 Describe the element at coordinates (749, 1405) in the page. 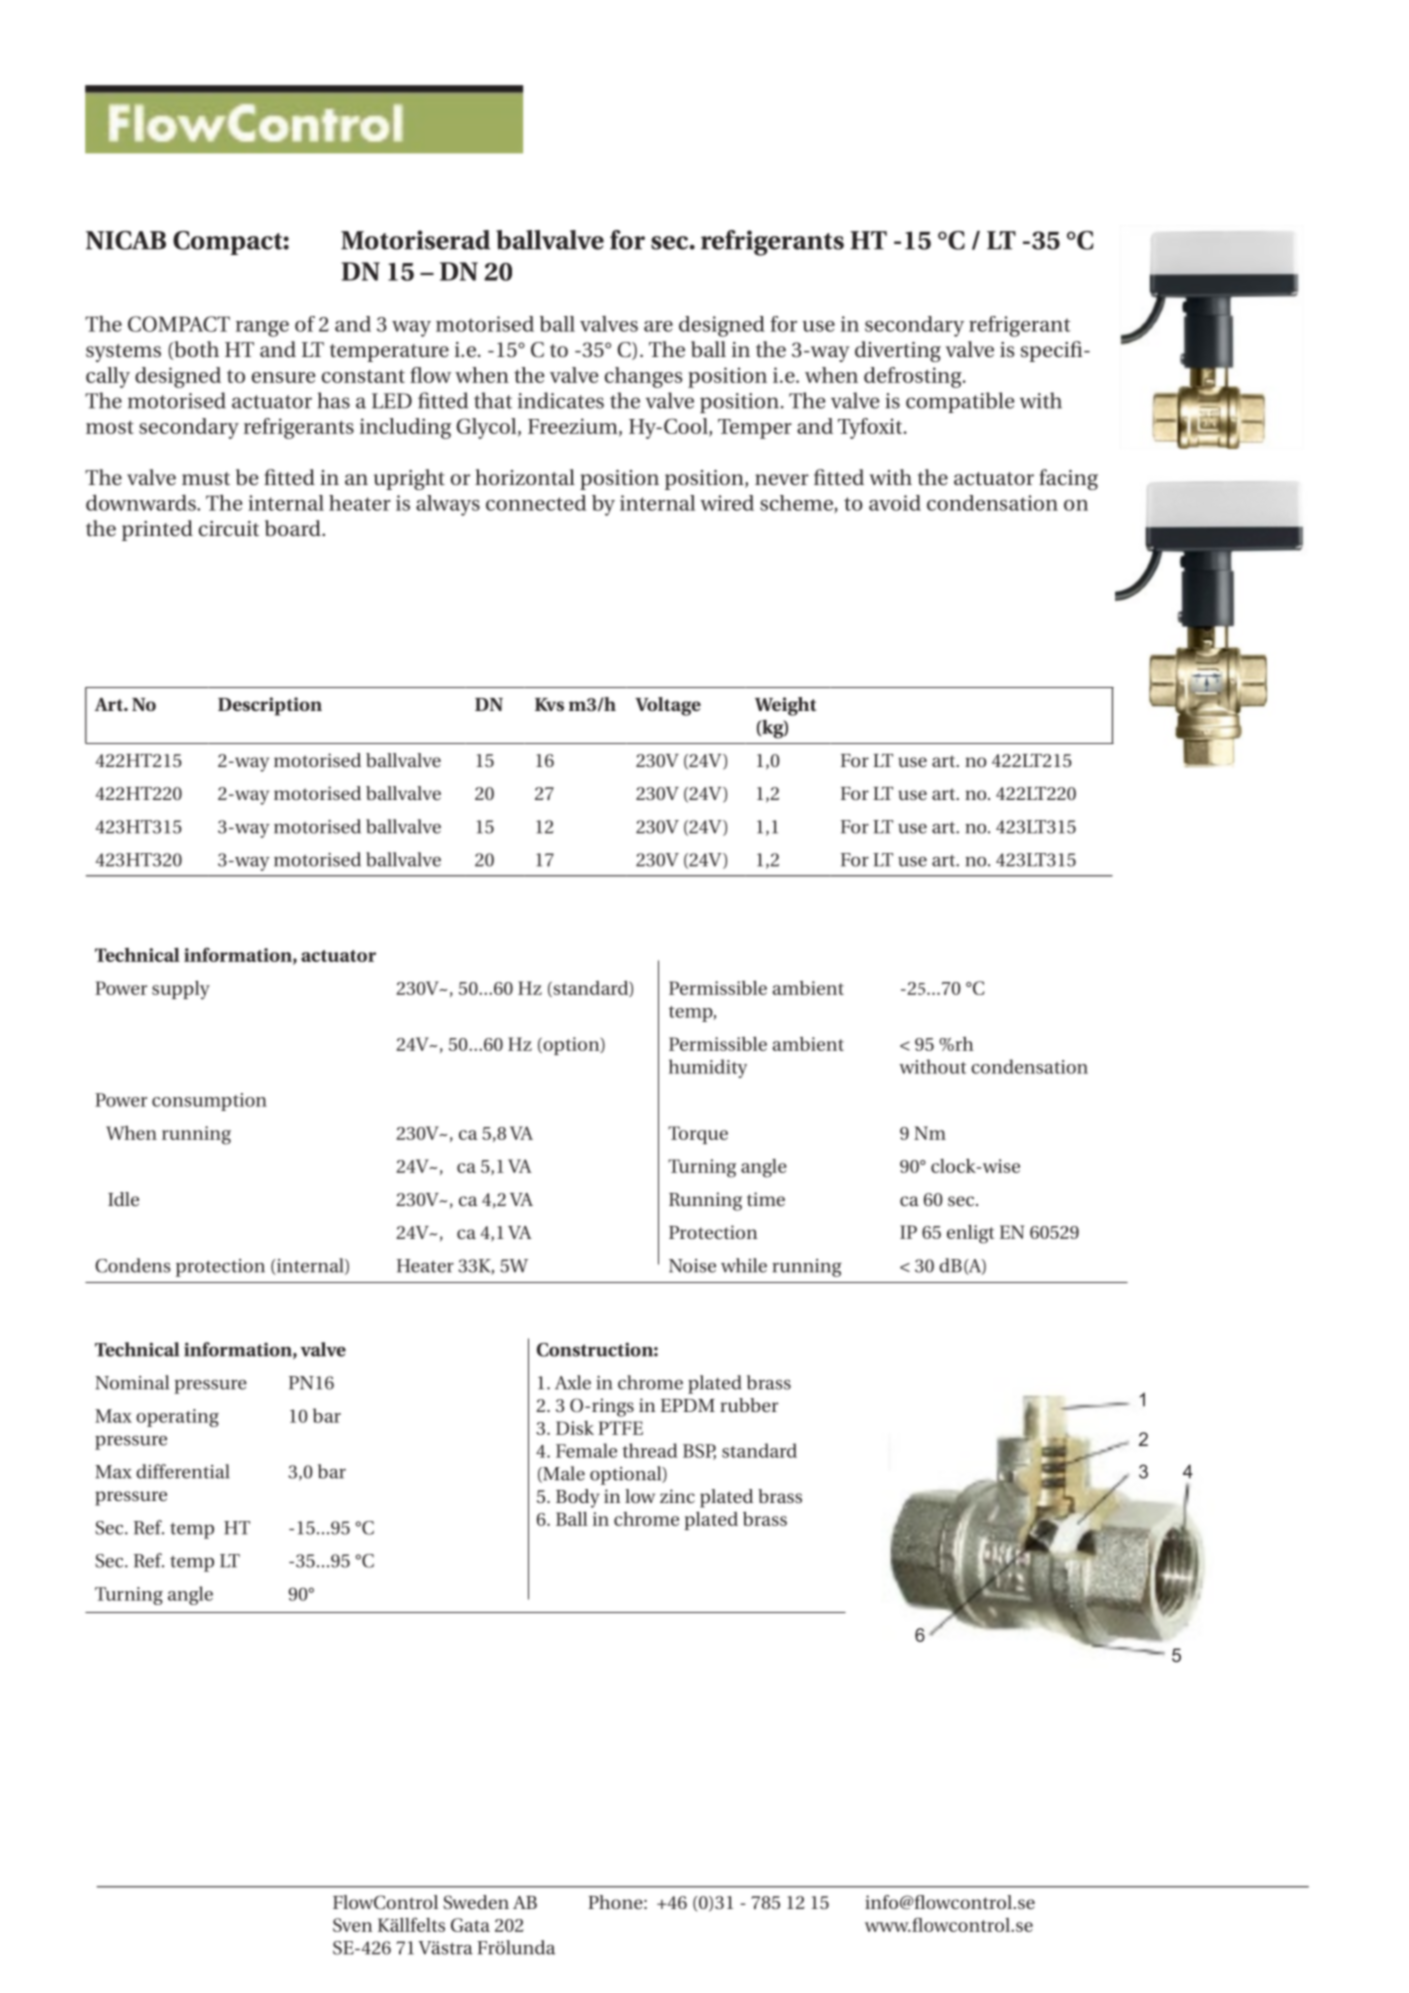

I see `rubber` at that location.
